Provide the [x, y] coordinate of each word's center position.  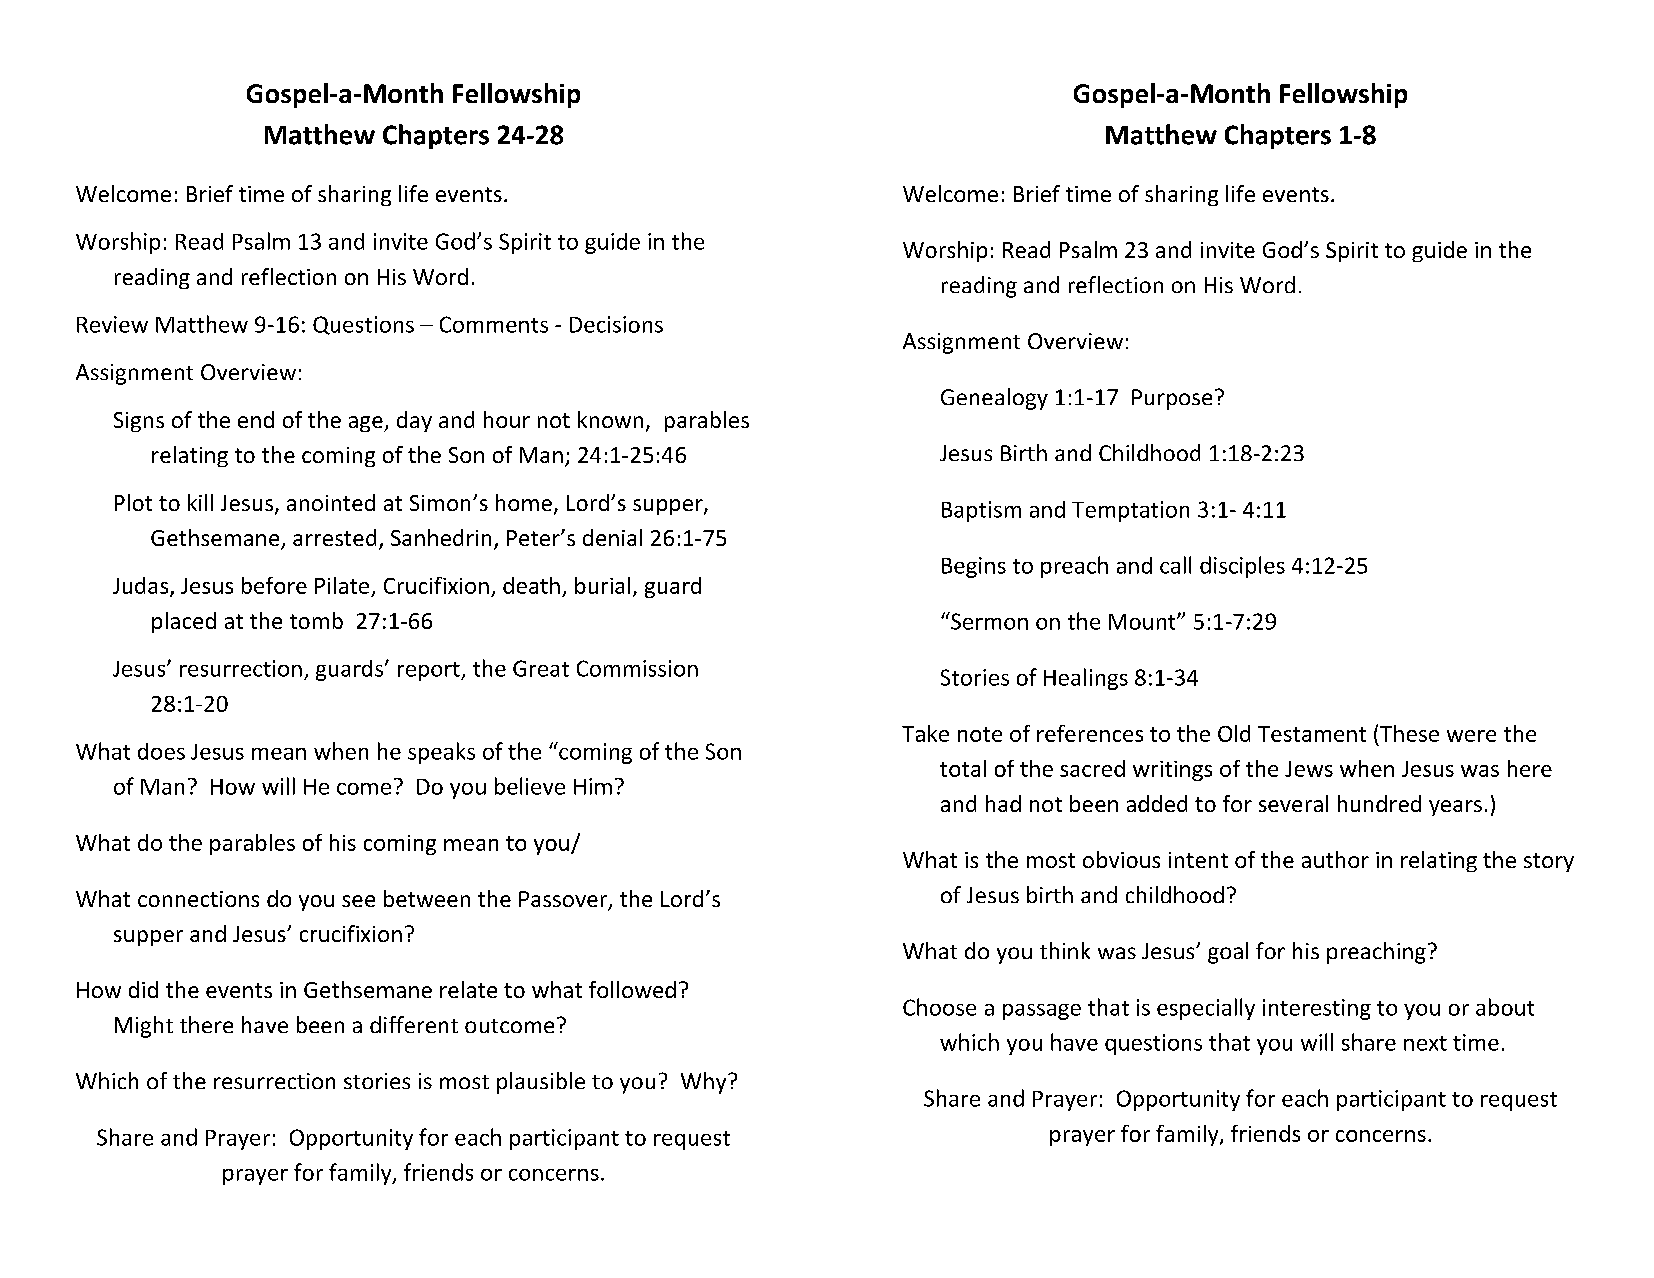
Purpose [1172, 399]
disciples [1242, 567]
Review [112, 324]
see [358, 901]
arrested [334, 537]
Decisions [616, 324]
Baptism [981, 511]
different [414, 1024]
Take [925, 733]
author [1335, 859]
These [1409, 733]
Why [705, 1083]
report [430, 671]
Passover [564, 900]
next [1425, 1043]
